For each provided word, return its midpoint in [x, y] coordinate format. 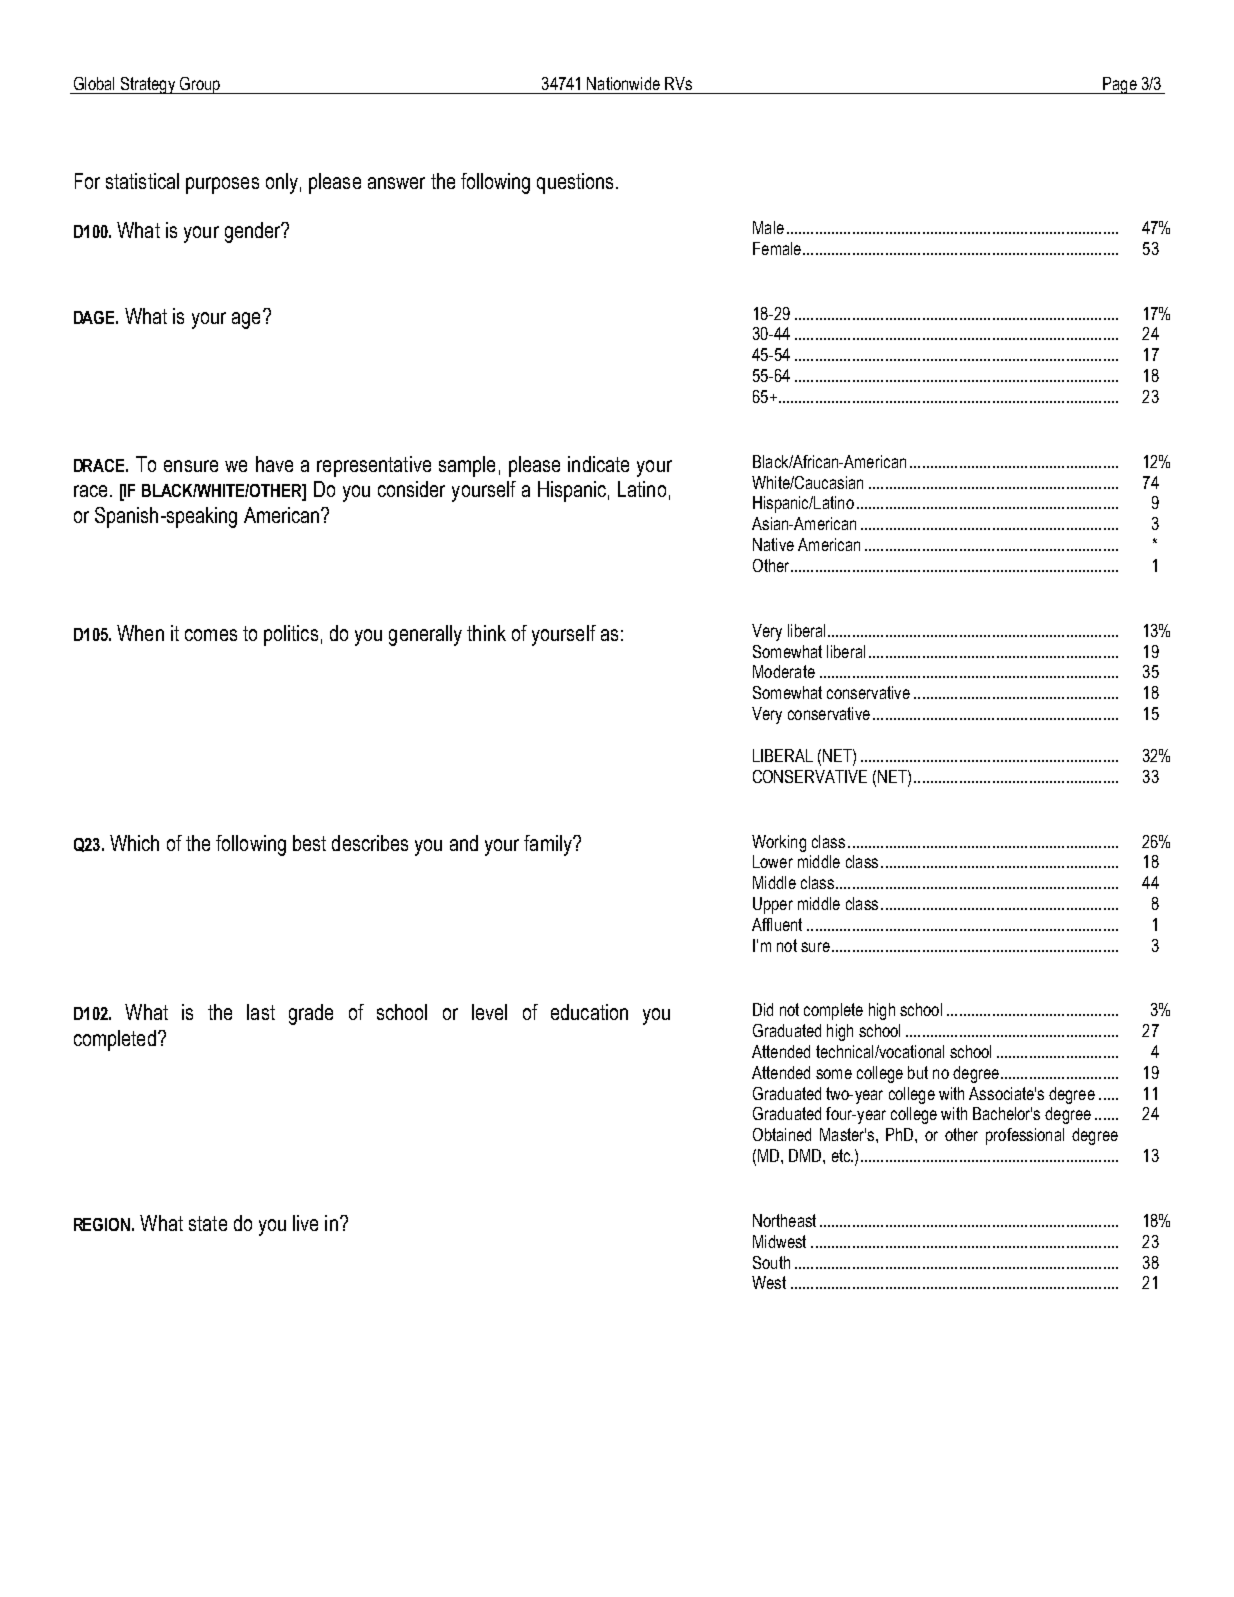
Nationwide [623, 83]
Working [779, 843]
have [274, 464]
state [208, 1223]
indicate [598, 464]
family [549, 845]
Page [1120, 85]
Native [773, 544]
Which [134, 843]
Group [200, 85]
